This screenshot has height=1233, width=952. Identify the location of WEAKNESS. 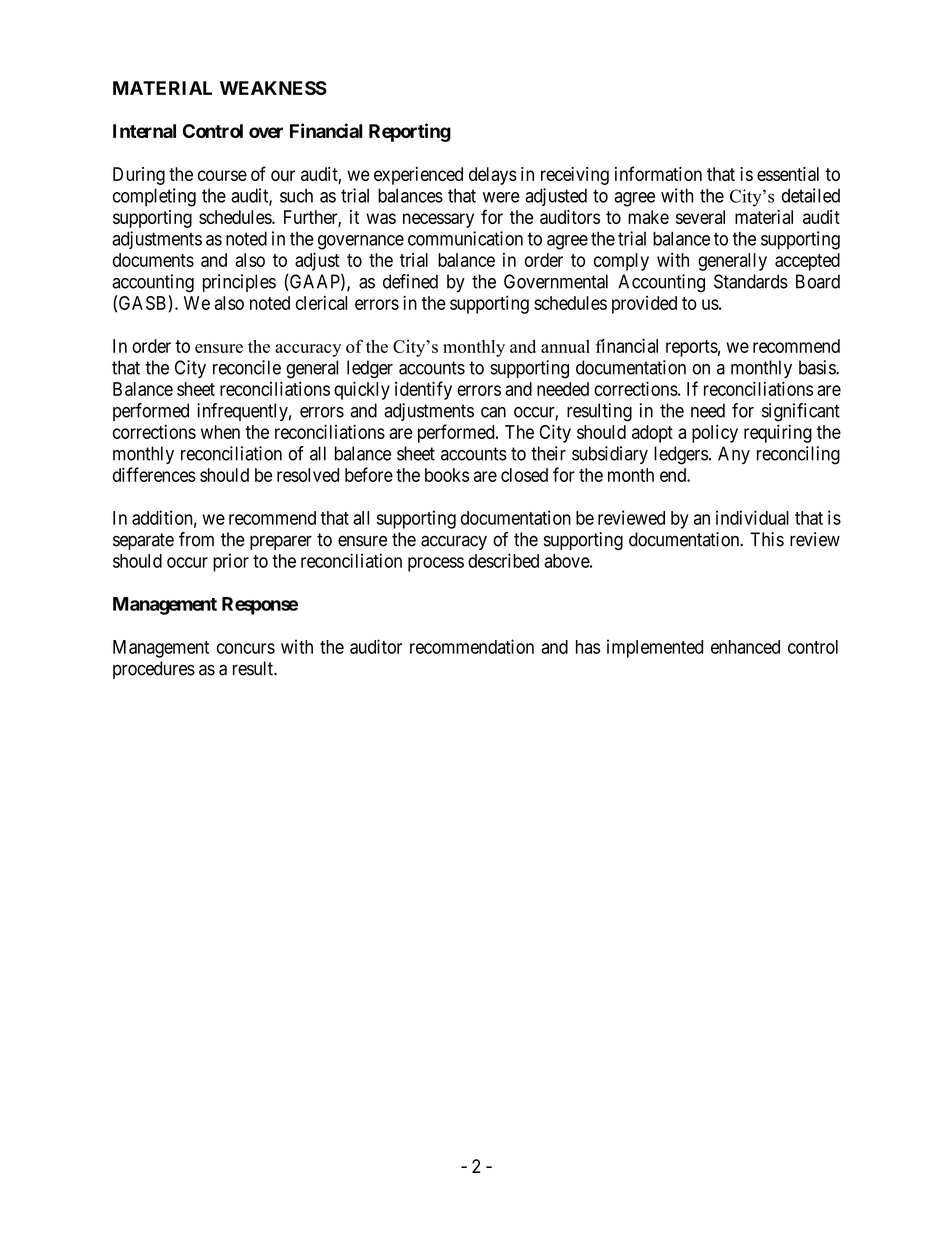
(273, 88).
